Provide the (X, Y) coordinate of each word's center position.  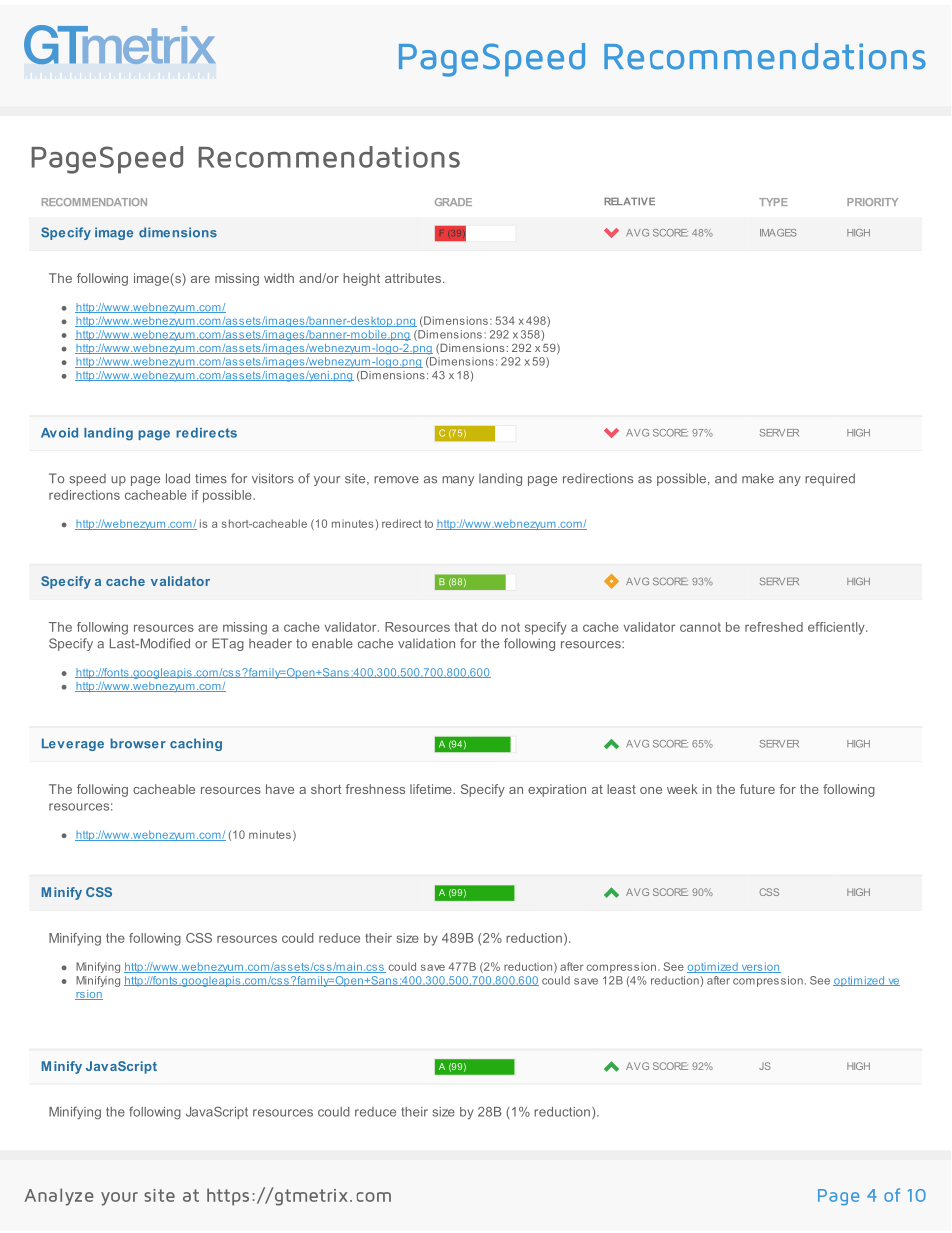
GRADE (453, 202)
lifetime (432, 789)
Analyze (59, 1197)
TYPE (773, 202)
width (279, 278)
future (757, 789)
